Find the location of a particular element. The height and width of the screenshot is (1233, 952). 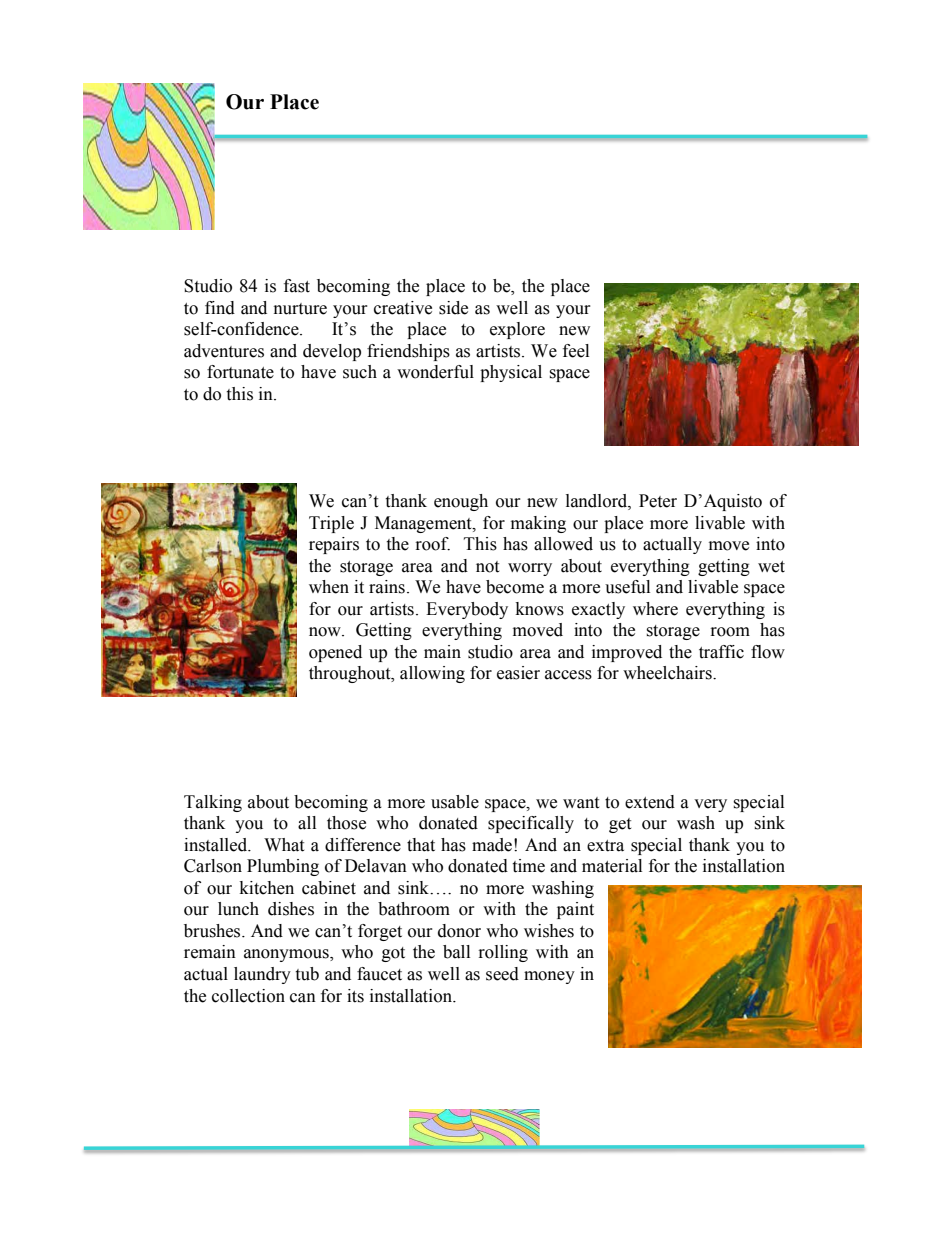

side is located at coordinates (453, 308).
